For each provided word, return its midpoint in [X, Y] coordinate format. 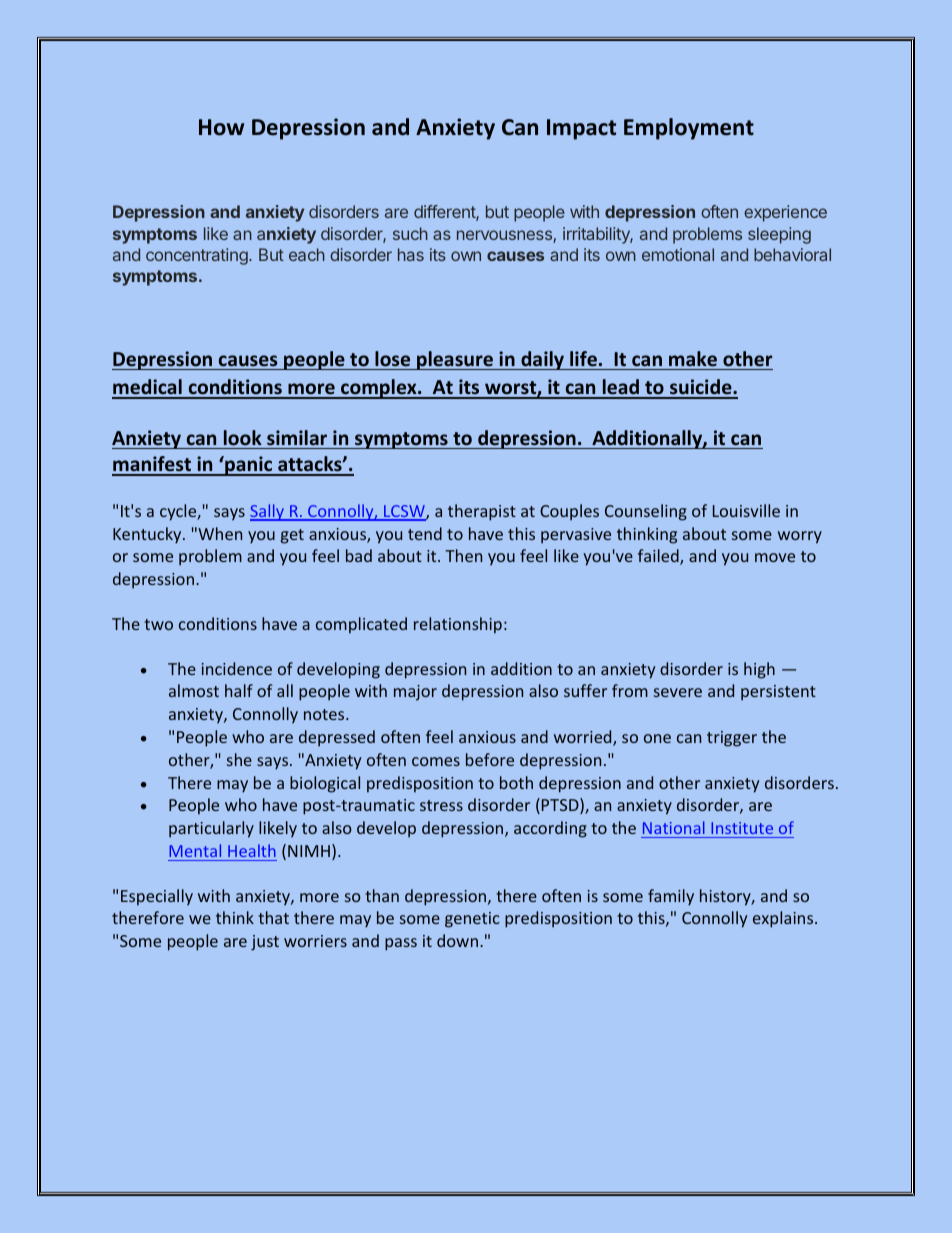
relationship [458, 625]
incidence [237, 668]
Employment [689, 129]
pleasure [455, 360]
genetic [472, 920]
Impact [581, 129]
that [273, 917]
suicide [701, 388]
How [221, 127]
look [243, 438]
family [671, 897]
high [759, 670]
